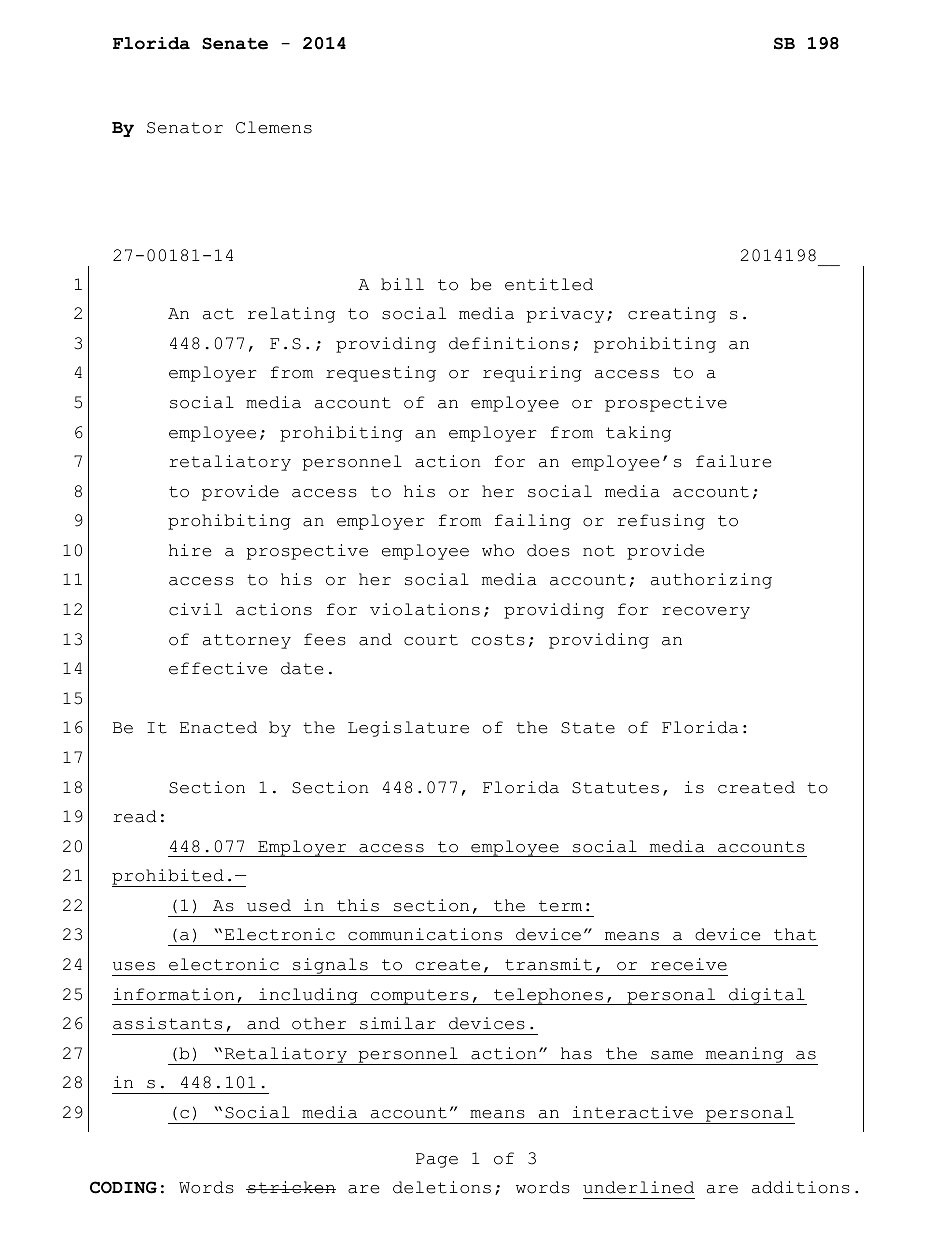  I want to click on Senate, so click(235, 43).
